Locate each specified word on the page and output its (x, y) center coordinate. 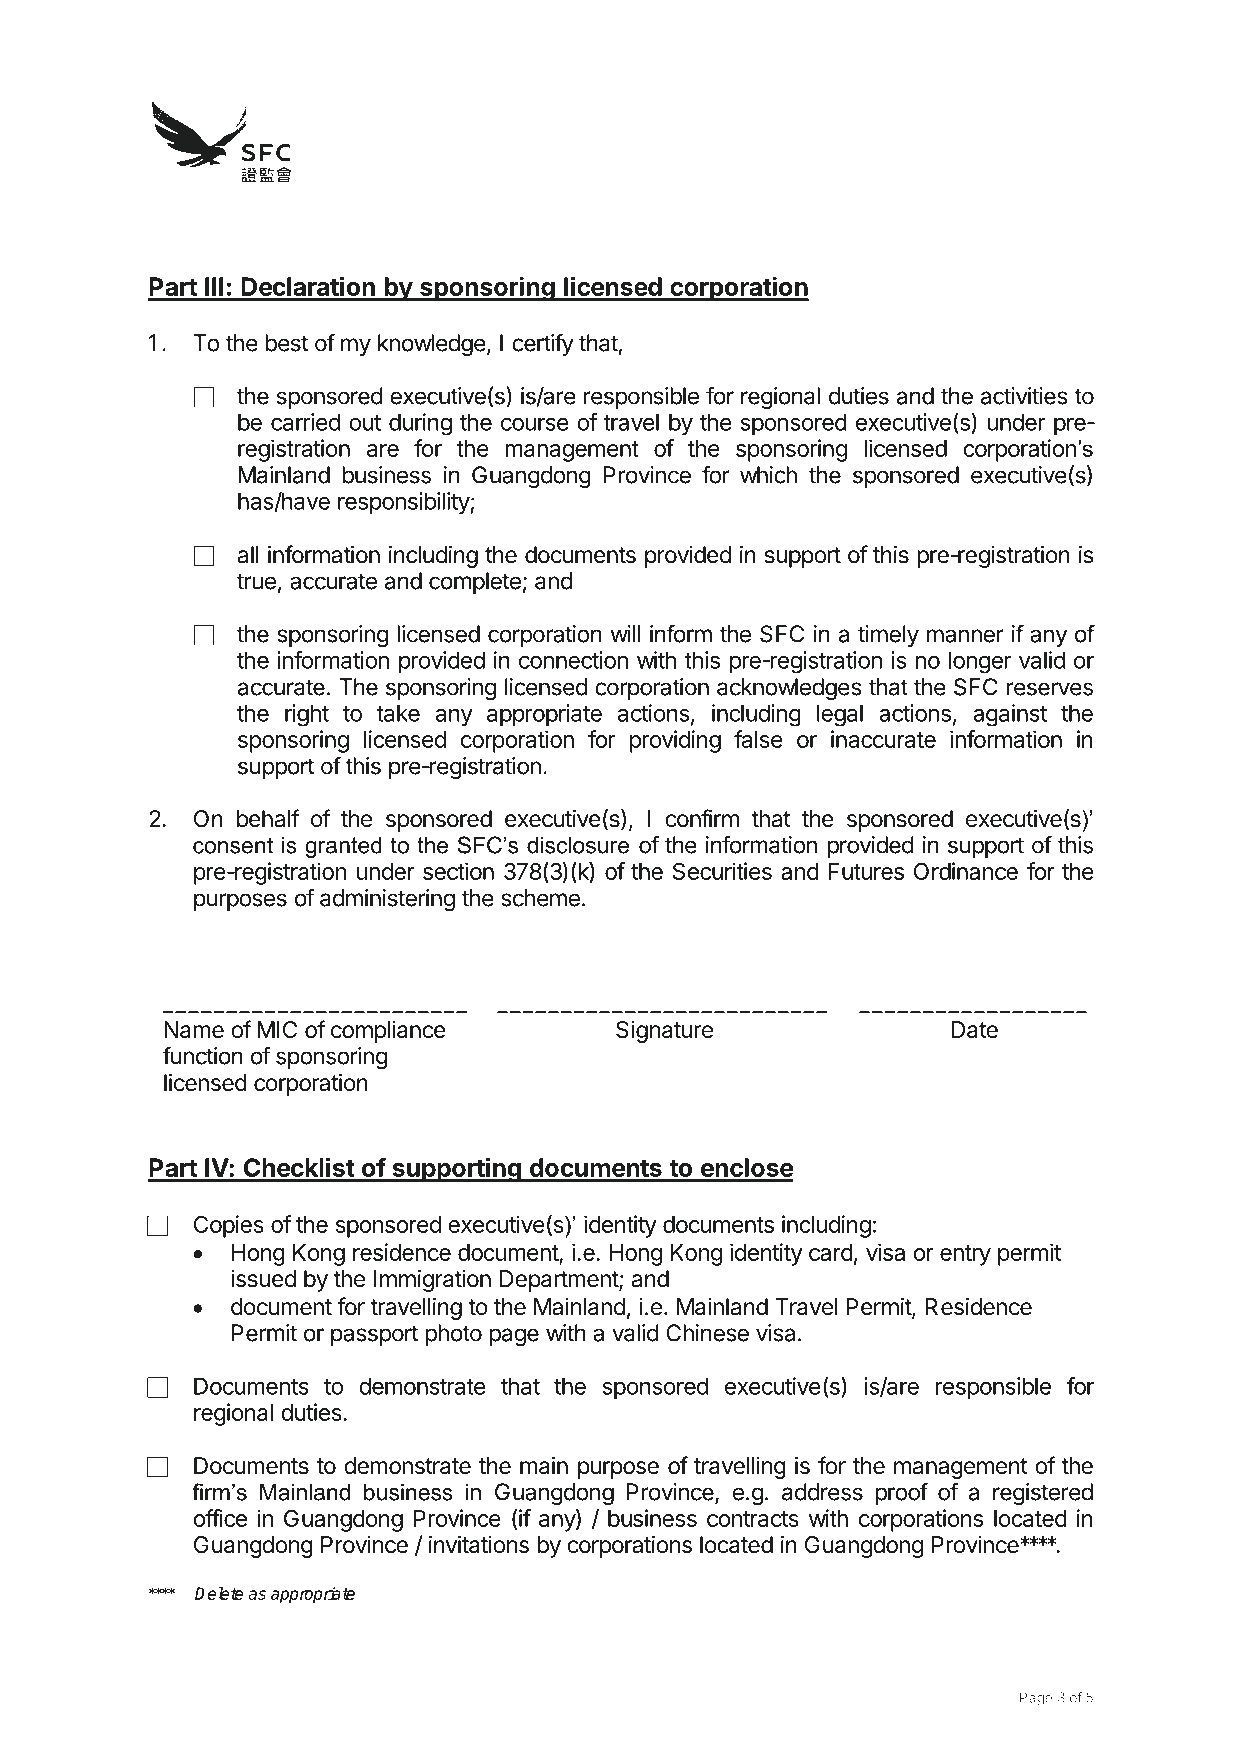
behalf (268, 818)
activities (1024, 396)
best (286, 343)
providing (675, 741)
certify (543, 344)
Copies (229, 1226)
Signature (664, 1032)
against (1010, 715)
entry (965, 1255)
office (220, 1518)
